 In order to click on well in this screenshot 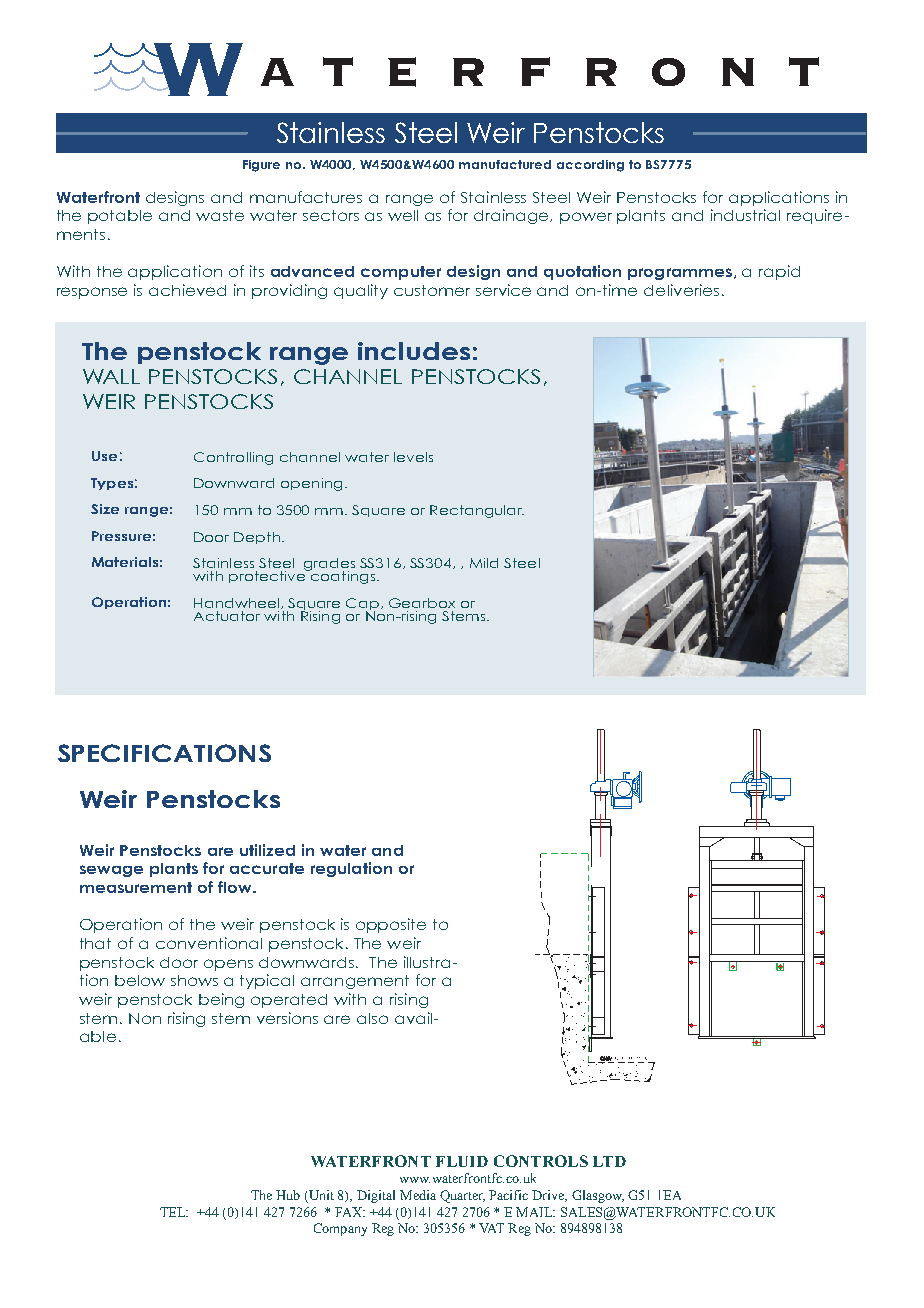, I will do `click(403, 215)`.
